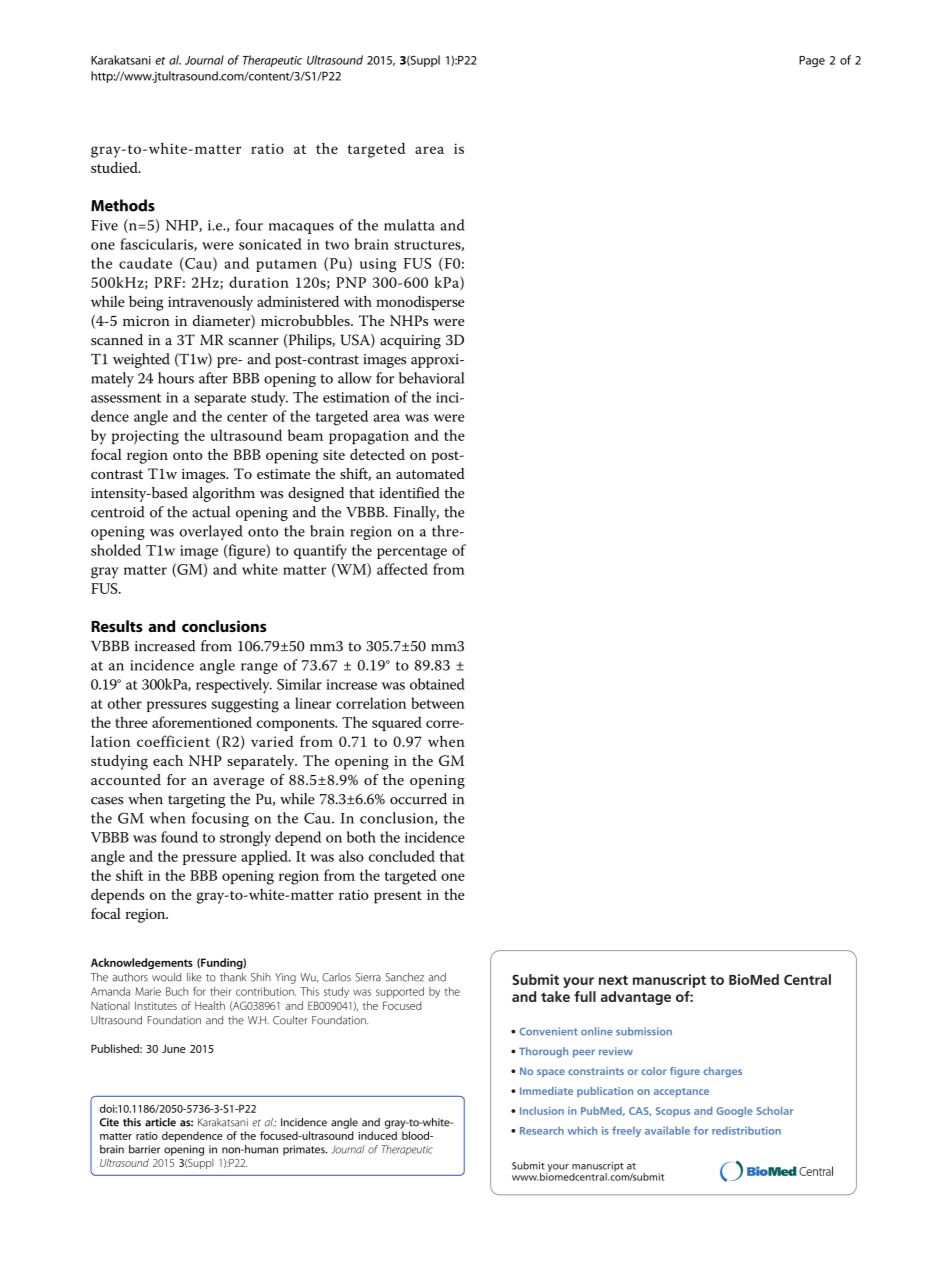  I want to click on obtained, so click(437, 684).
